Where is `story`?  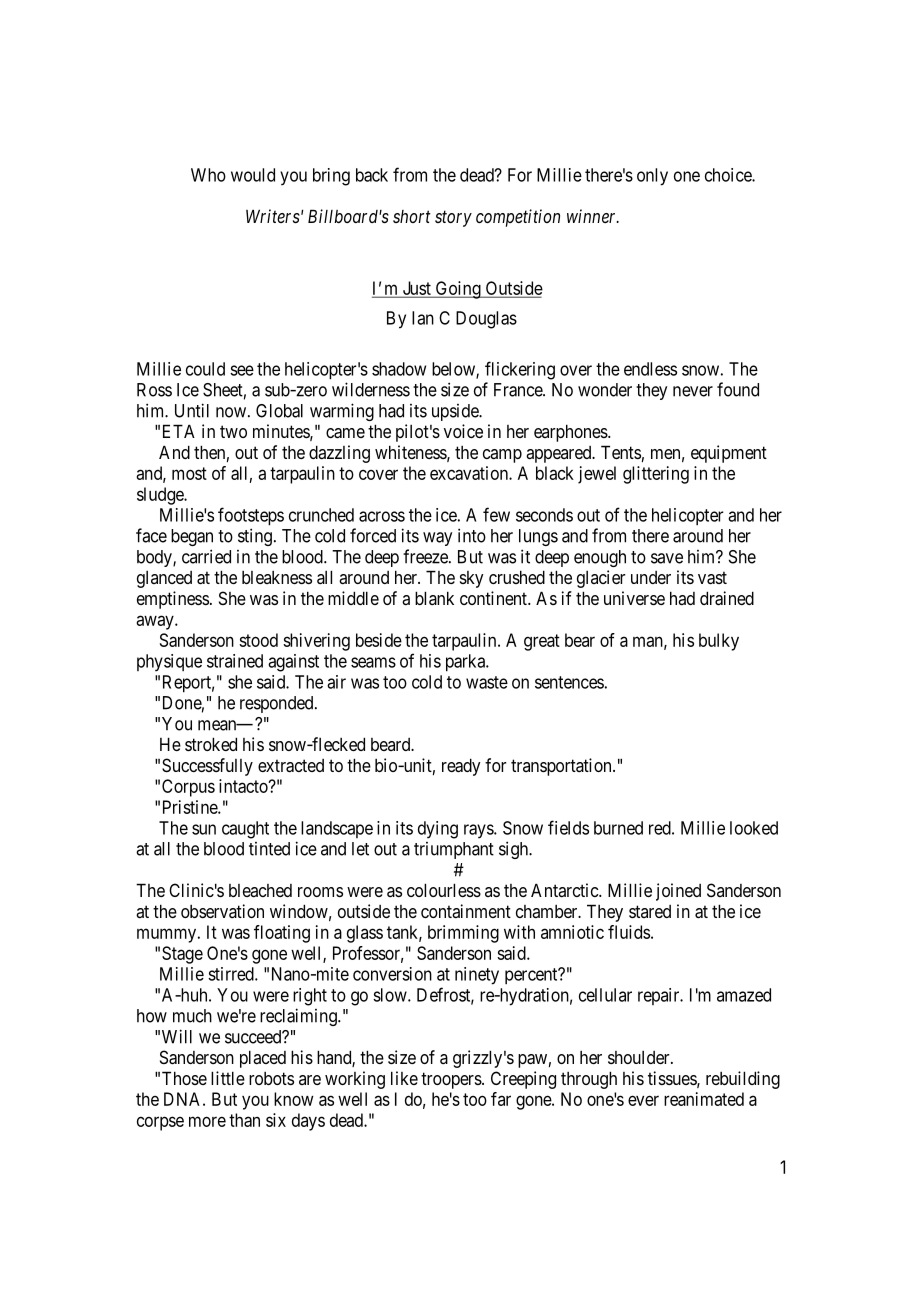 story is located at coordinates (453, 219).
